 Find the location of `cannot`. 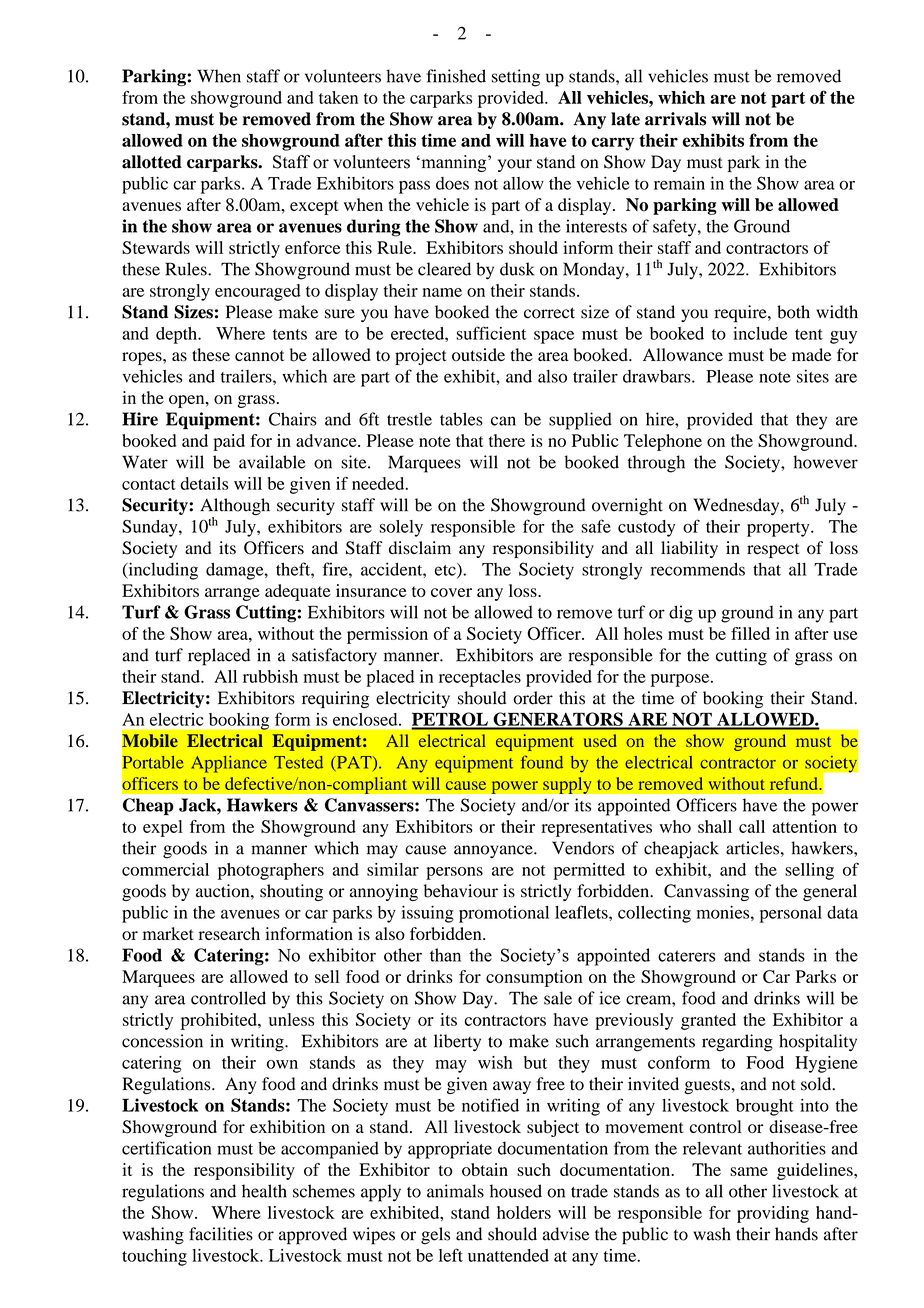

cannot is located at coordinates (259, 356).
